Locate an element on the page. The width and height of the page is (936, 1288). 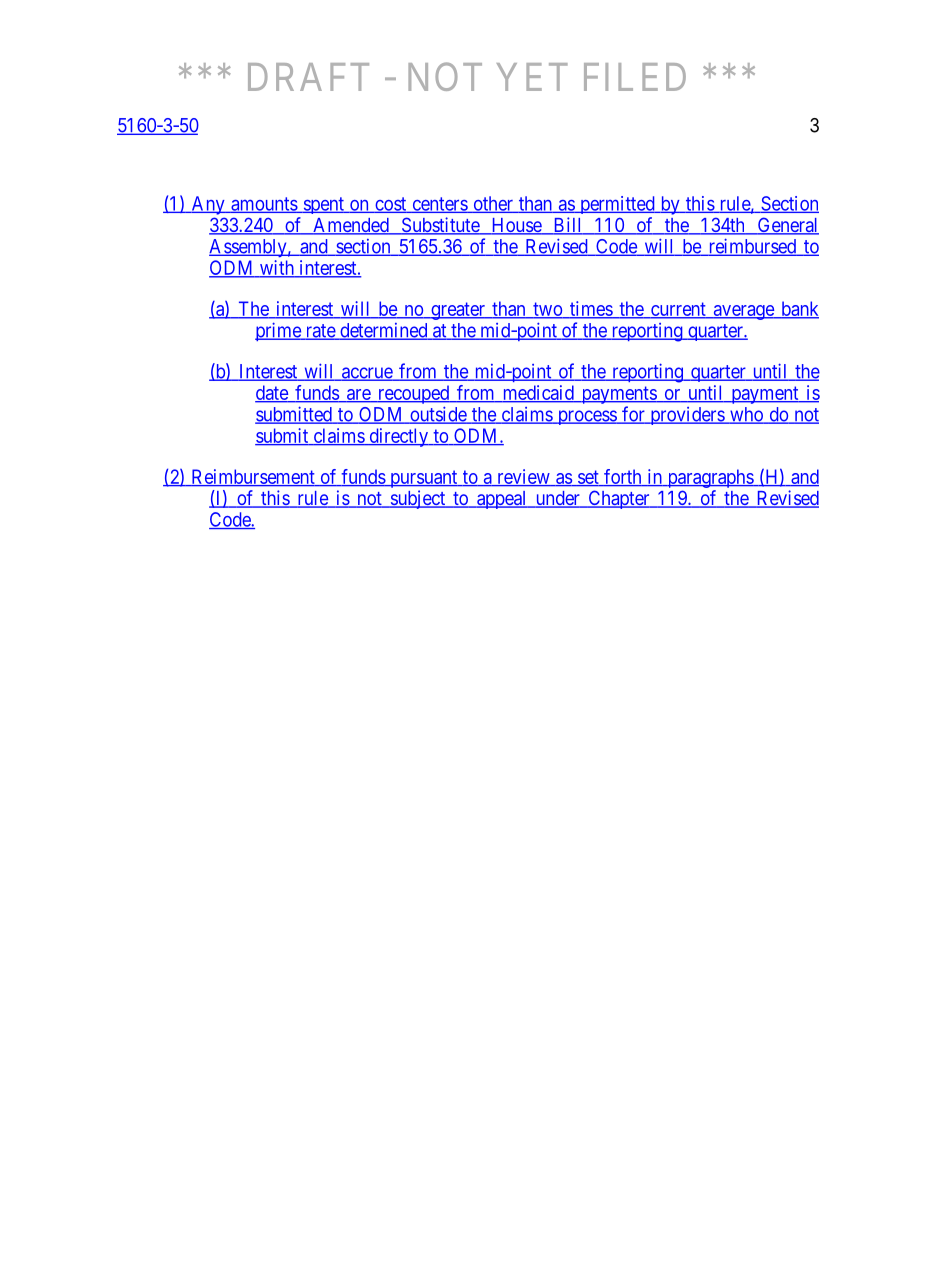
paragraphs is located at coordinates (710, 478).
